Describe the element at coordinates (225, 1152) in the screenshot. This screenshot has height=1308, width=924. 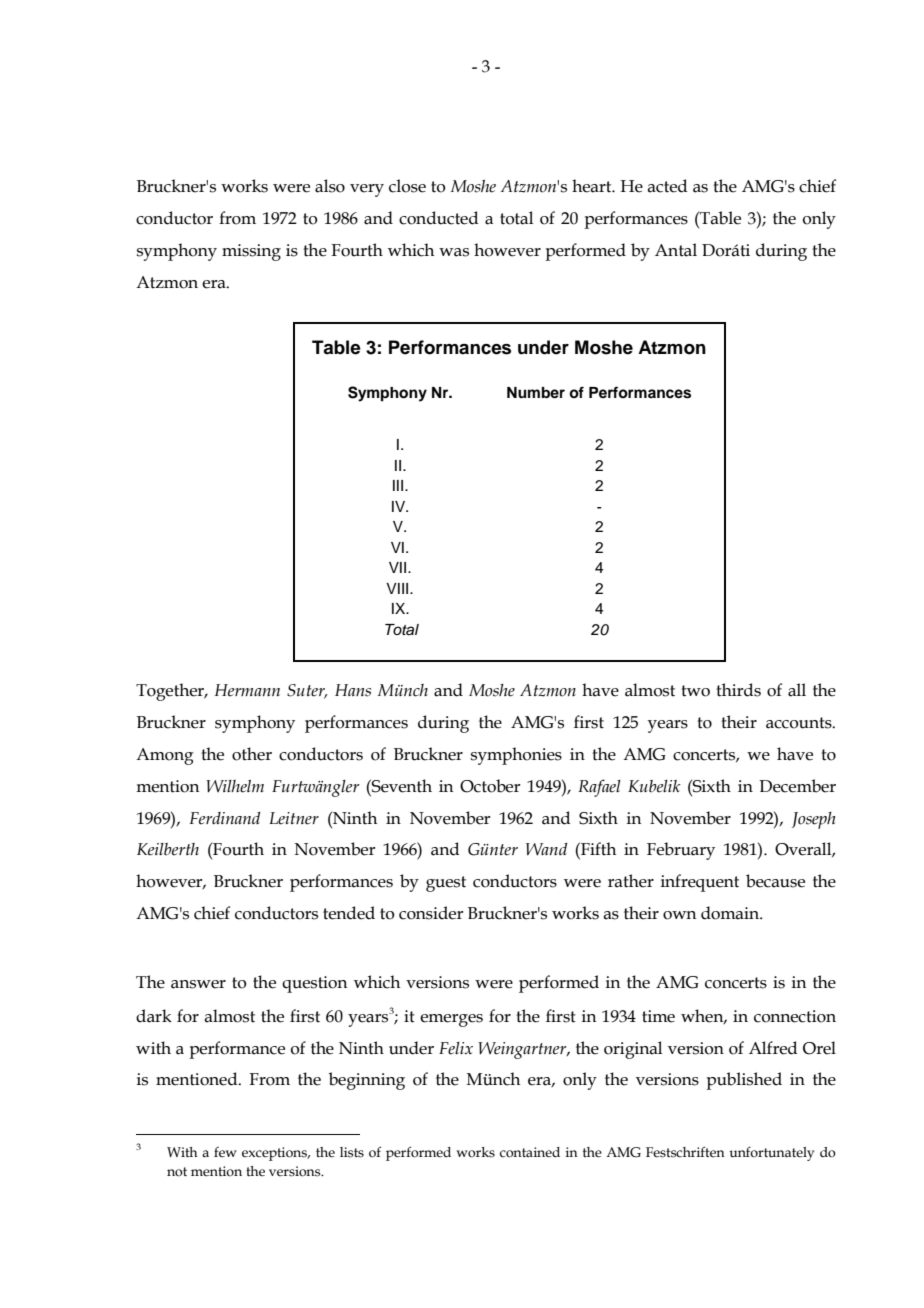
I see `few` at that location.
